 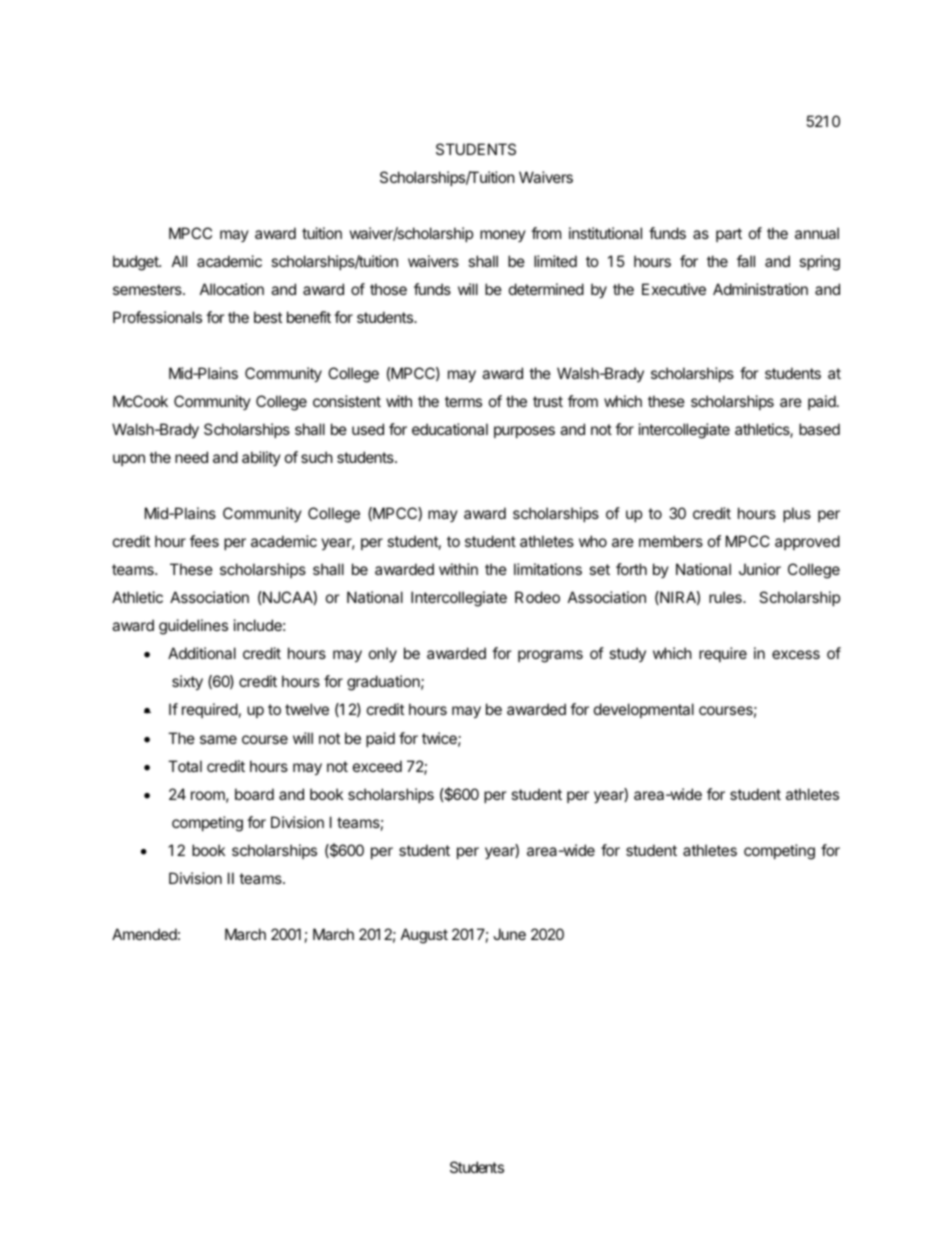 I want to click on Rodeo, so click(x=537, y=597).
